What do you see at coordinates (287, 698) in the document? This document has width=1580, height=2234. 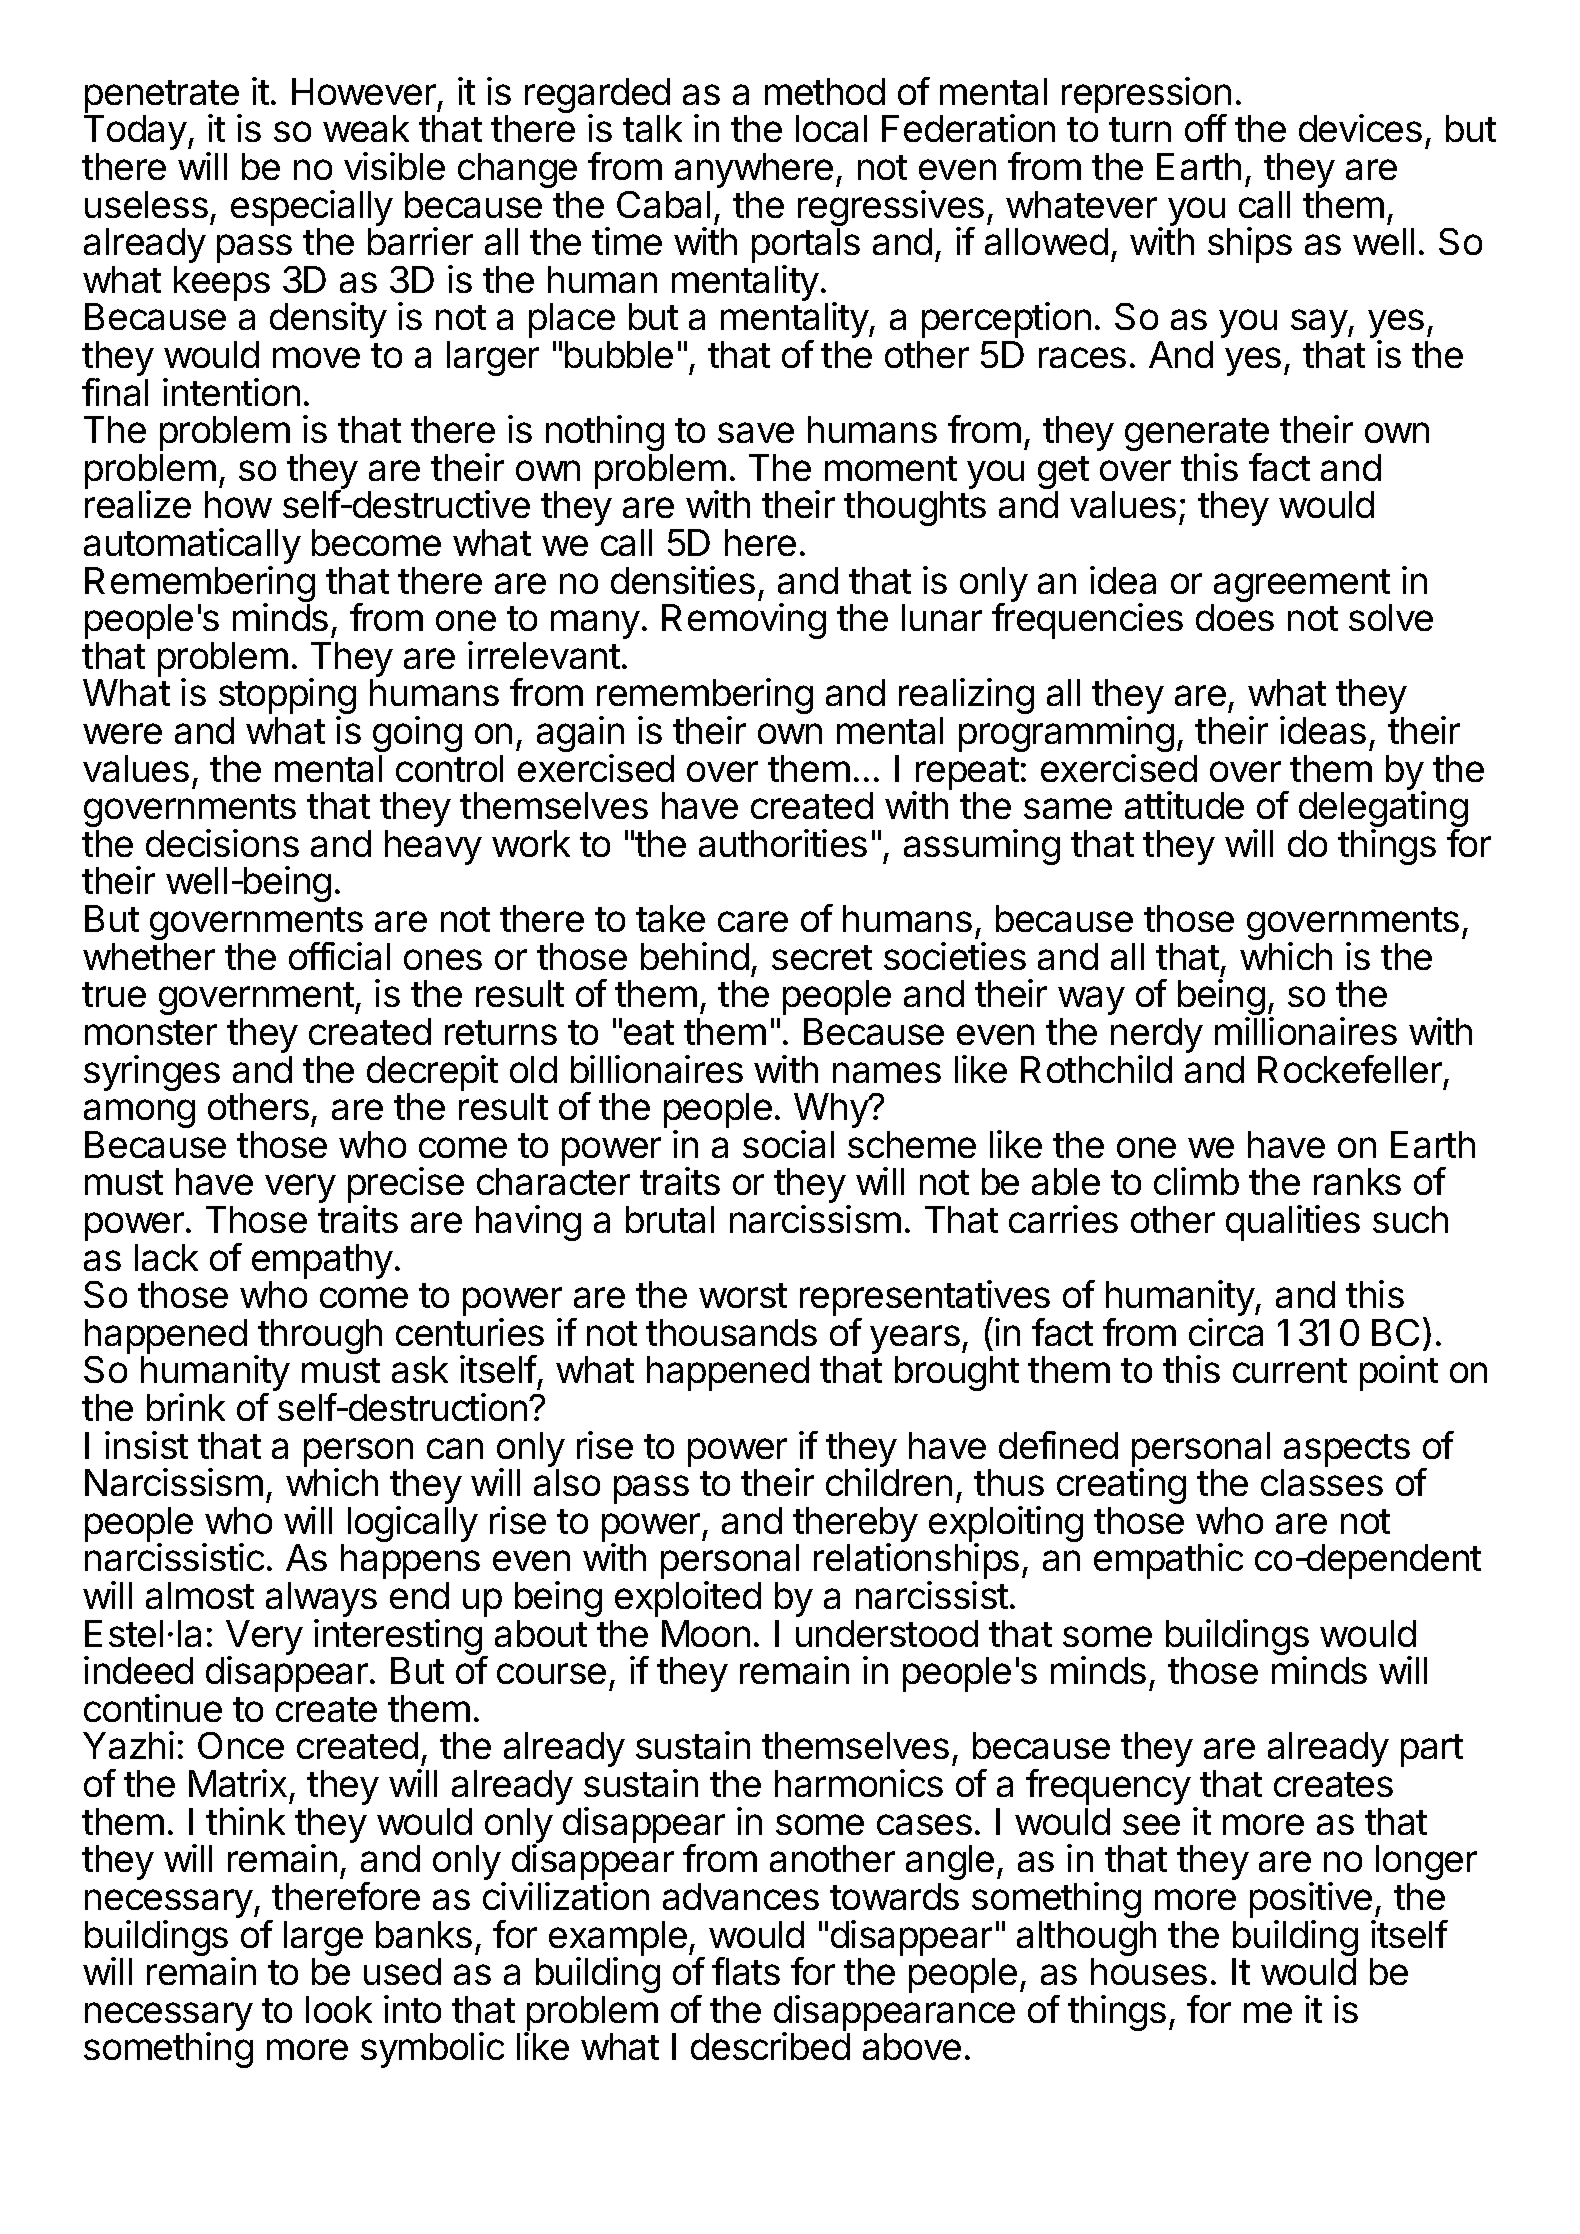 I see `stopping` at bounding box center [287, 698].
